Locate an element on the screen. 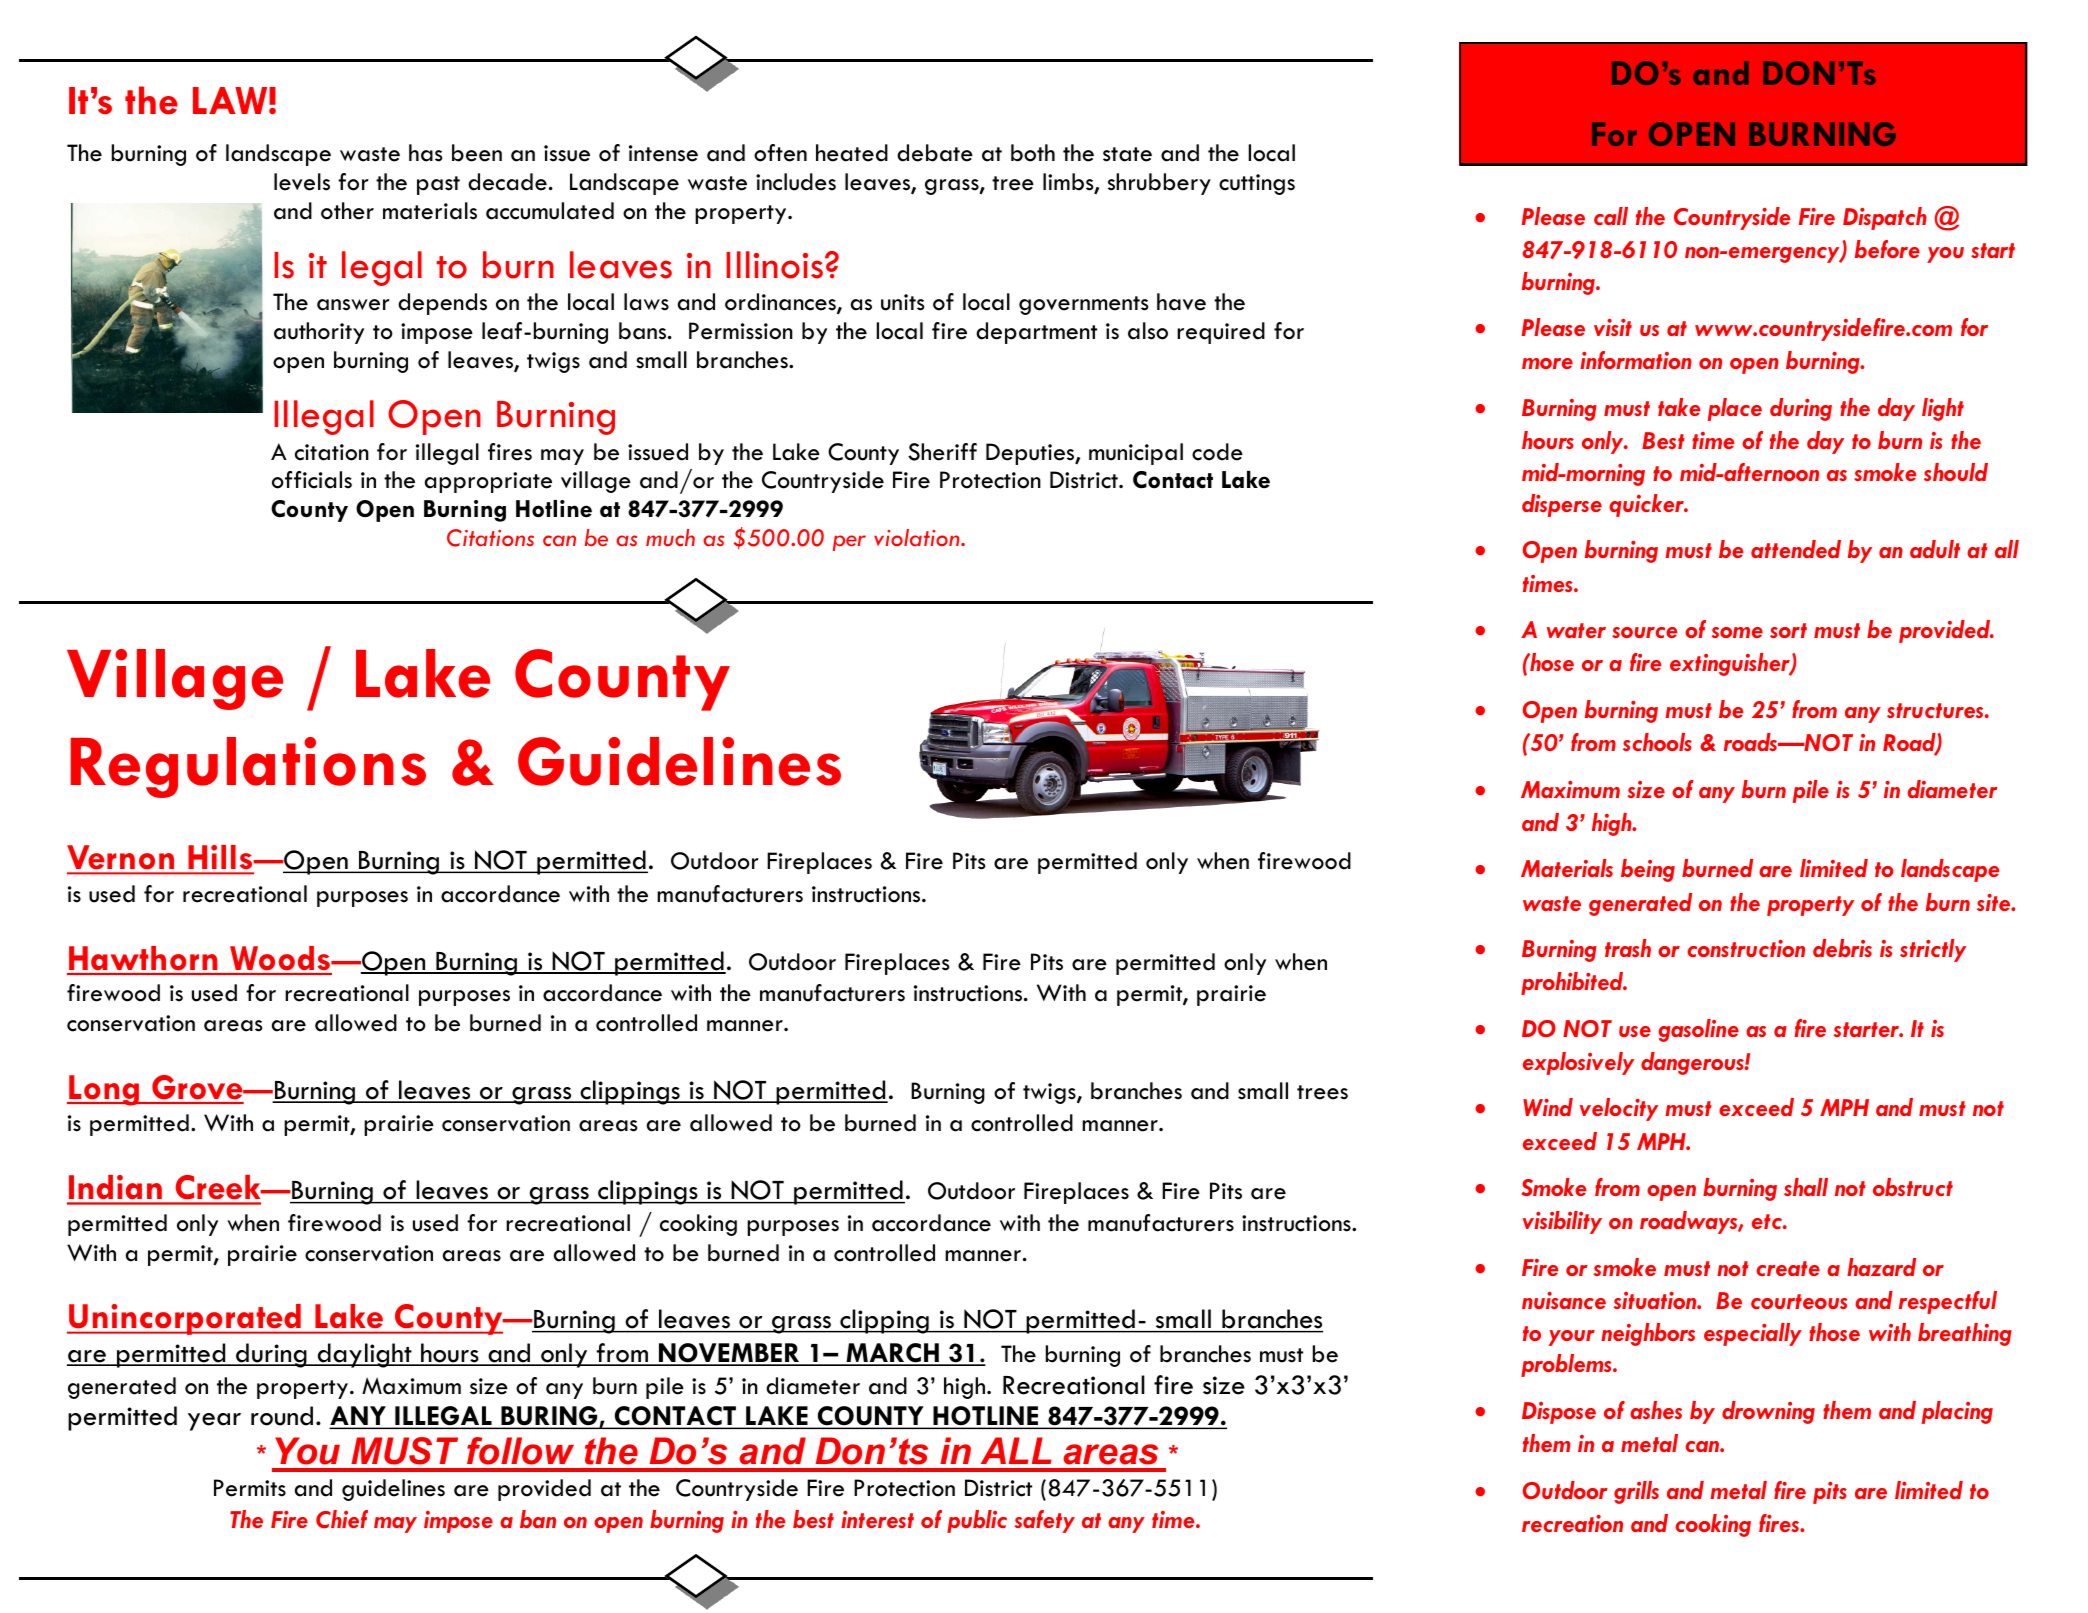  levels is located at coordinates (302, 182).
